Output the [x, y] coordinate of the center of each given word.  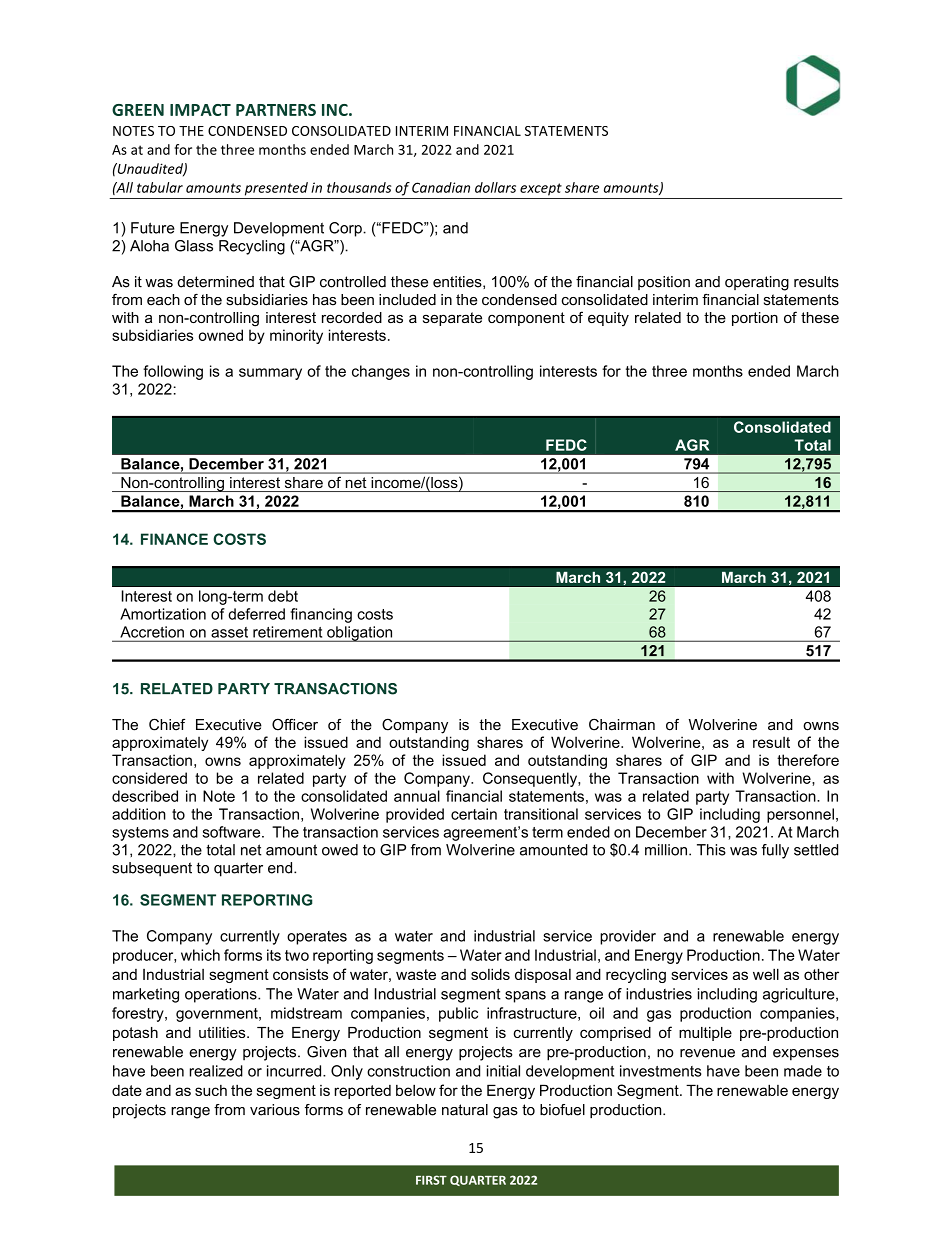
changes [381, 372]
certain [474, 814]
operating [757, 283]
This [711, 850]
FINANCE [174, 539]
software [232, 832]
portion [755, 319]
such [211, 1090]
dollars [495, 187]
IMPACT [200, 110]
